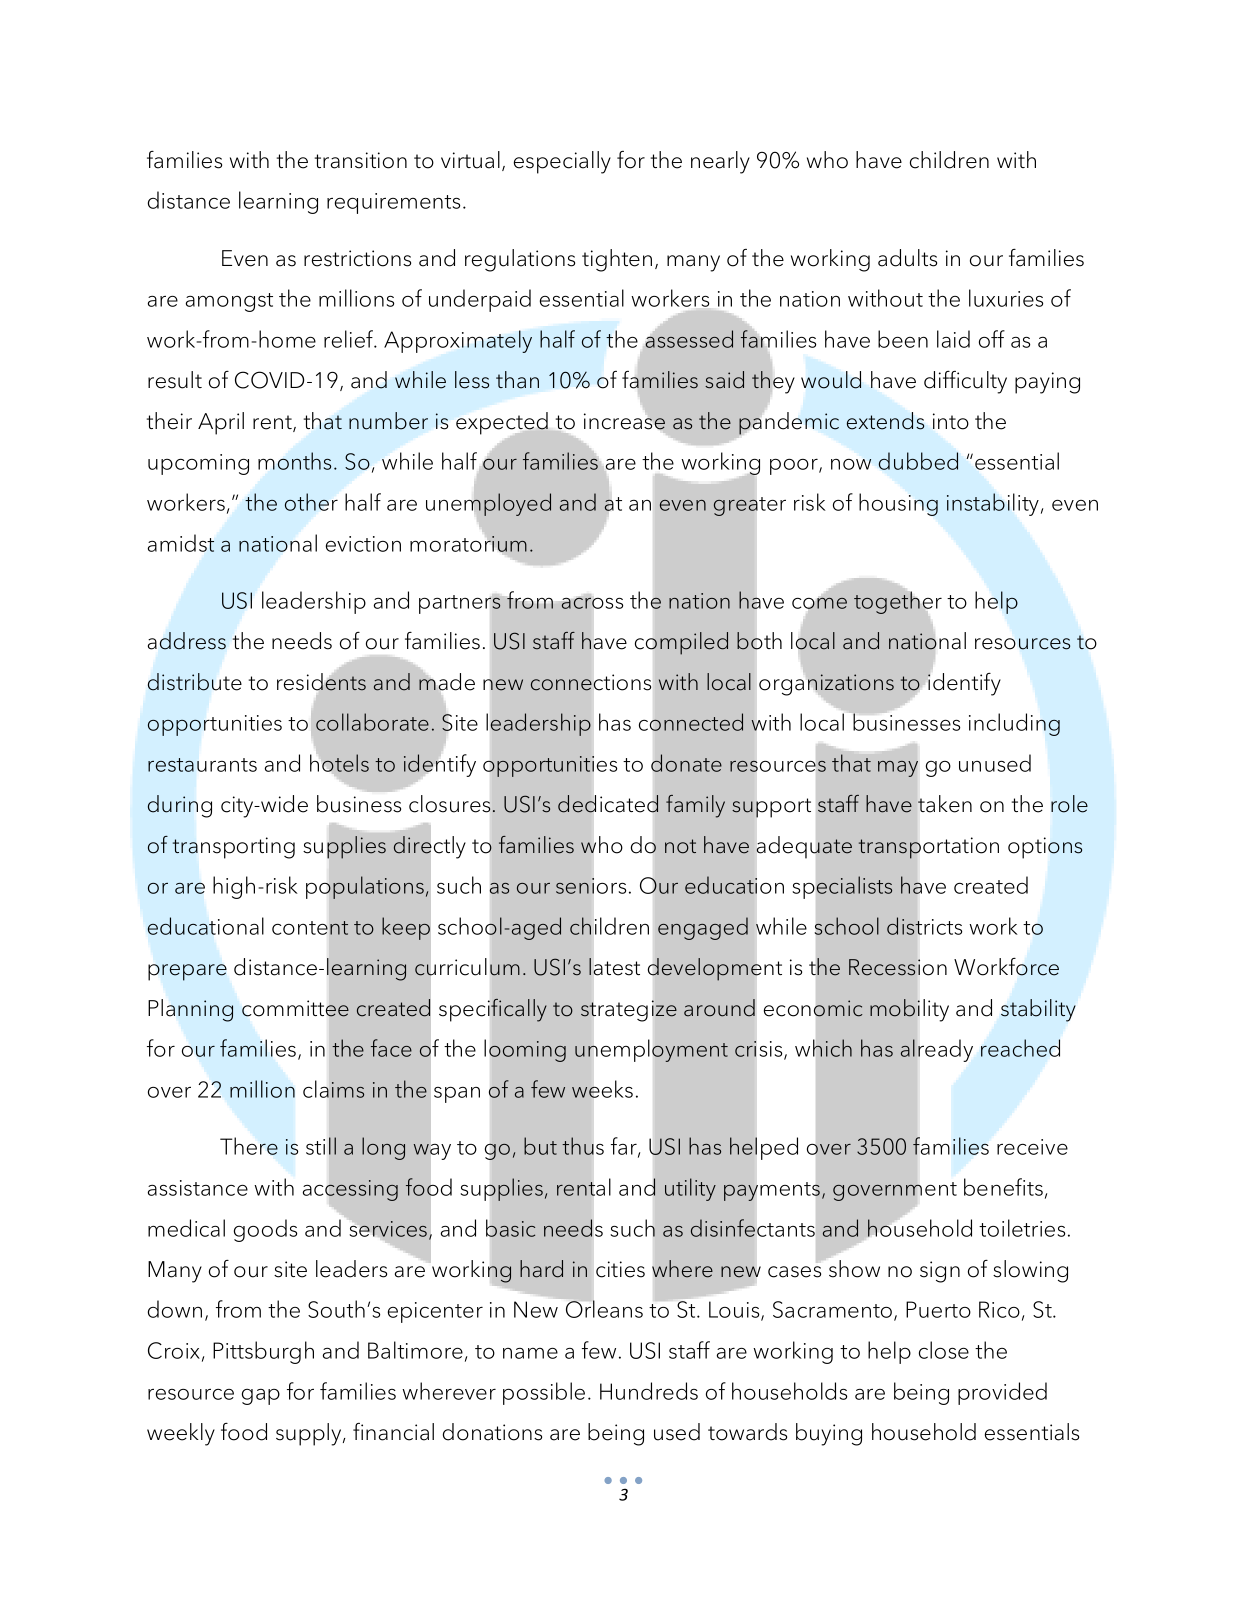 The image size is (1247, 1613). I want to click on housing, so click(898, 504).
